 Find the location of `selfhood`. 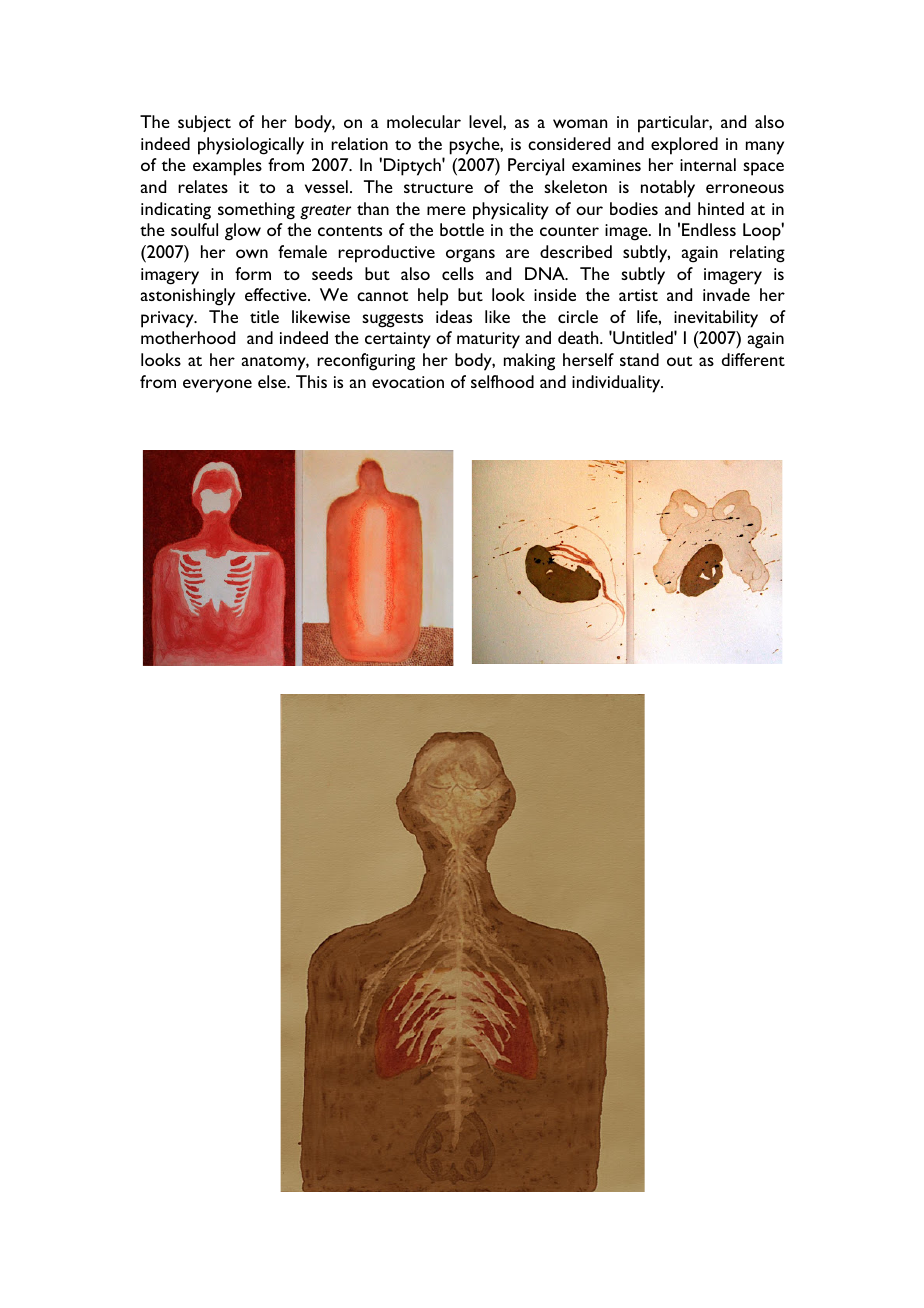

selfhood is located at coordinates (502, 381).
